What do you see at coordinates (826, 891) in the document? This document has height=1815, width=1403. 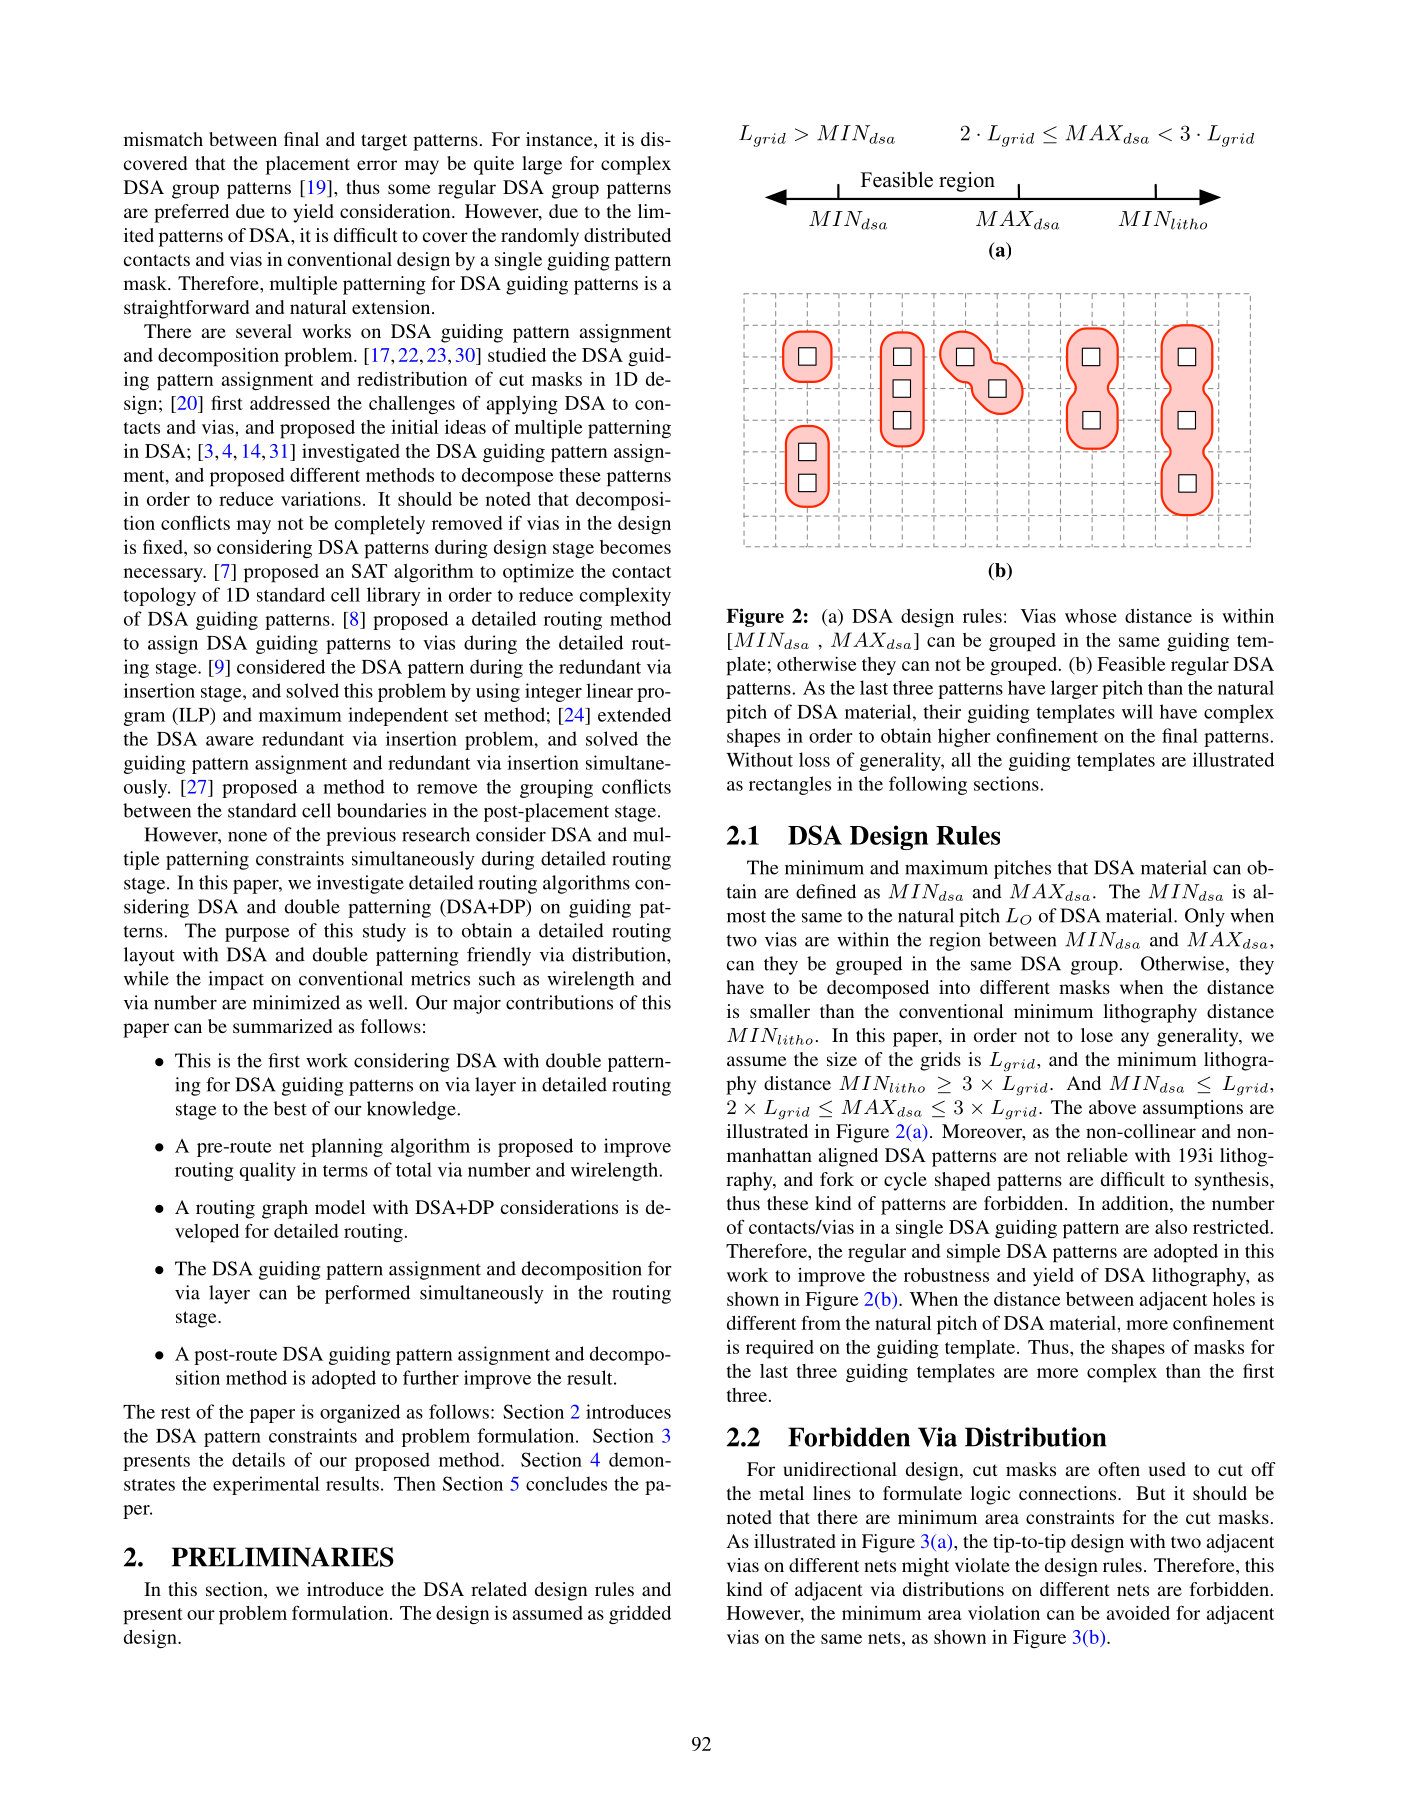 I see `defined` at bounding box center [826, 891].
